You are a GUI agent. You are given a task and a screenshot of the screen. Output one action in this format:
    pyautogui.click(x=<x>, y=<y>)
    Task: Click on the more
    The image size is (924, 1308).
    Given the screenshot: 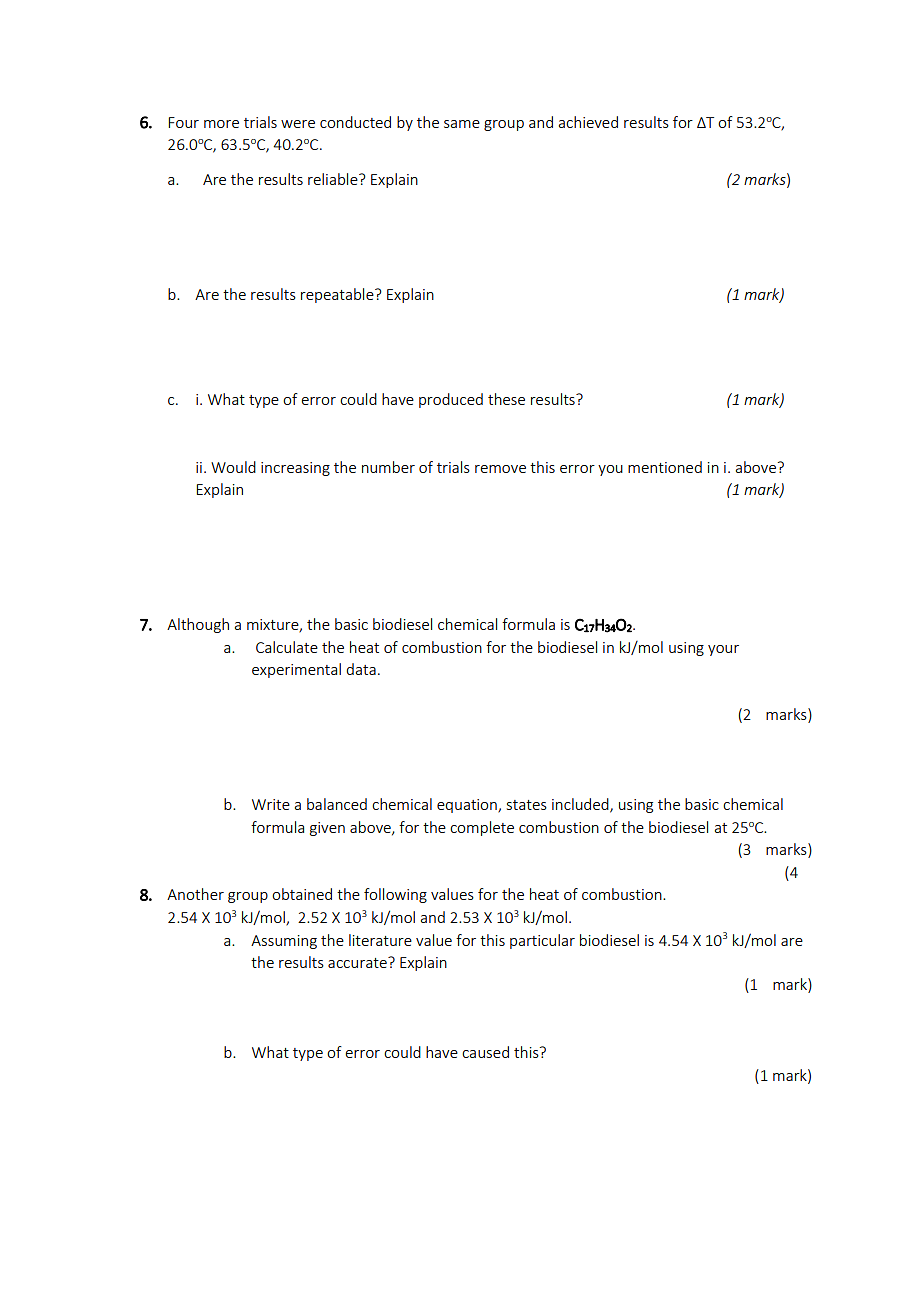 What is the action you would take?
    pyautogui.click(x=221, y=124)
